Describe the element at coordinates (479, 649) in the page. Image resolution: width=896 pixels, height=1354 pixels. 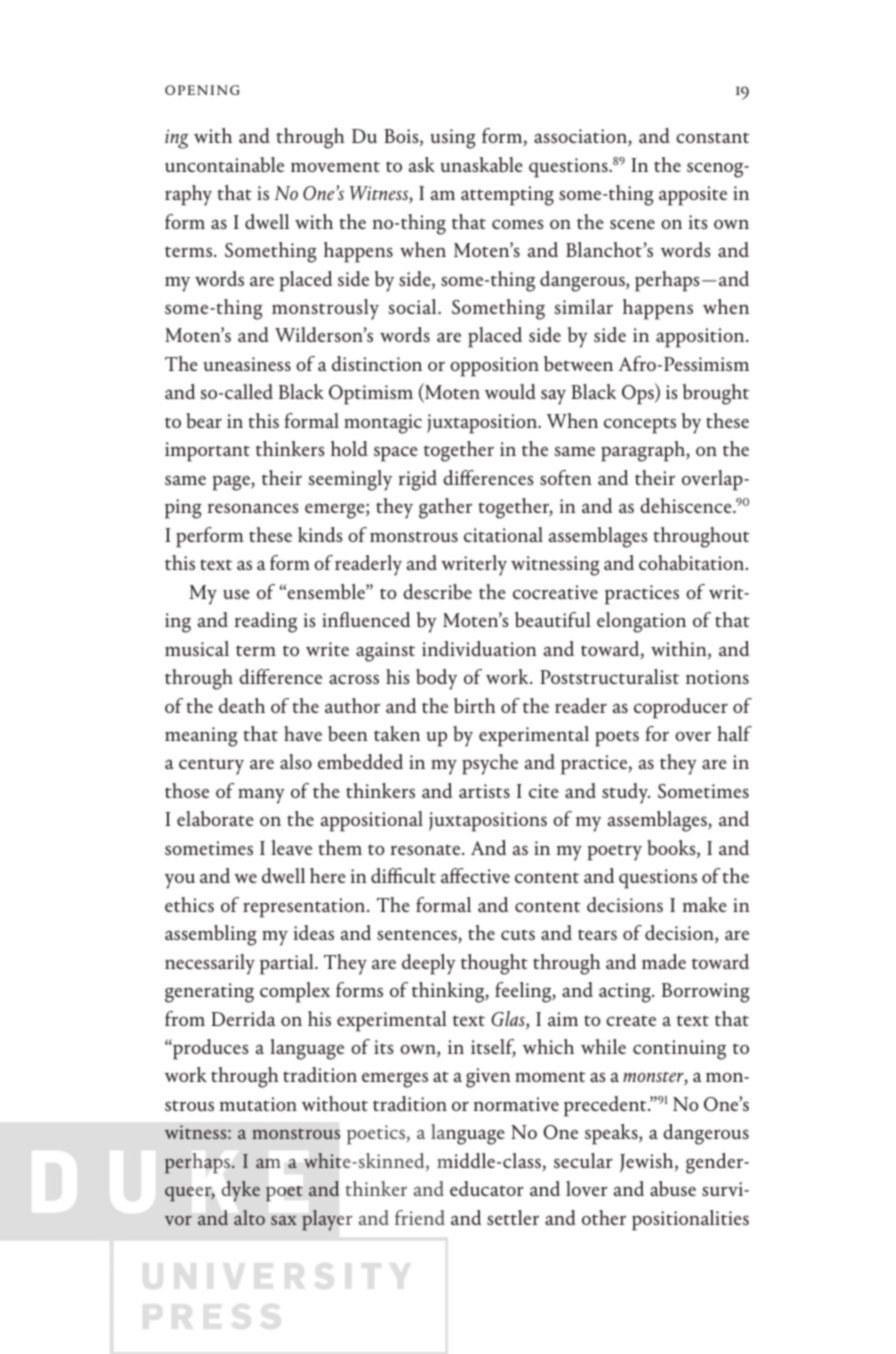
I see `individuation` at that location.
